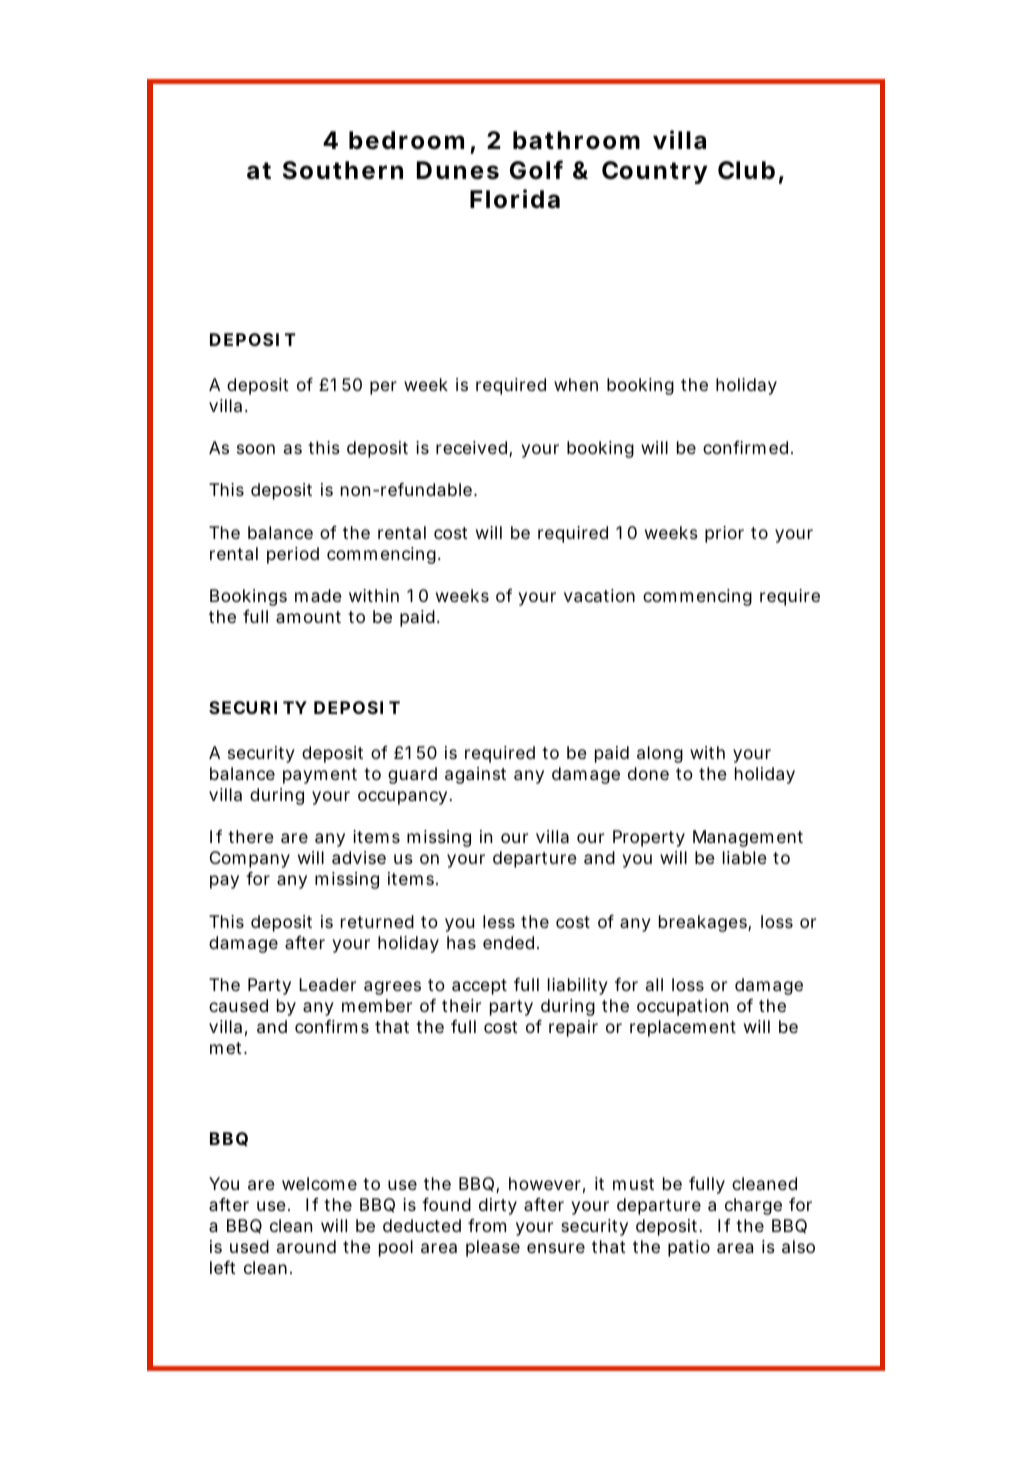 The width and height of the page is (1032, 1460). What do you see at coordinates (704, 923) in the page?
I see `breakages` at bounding box center [704, 923].
